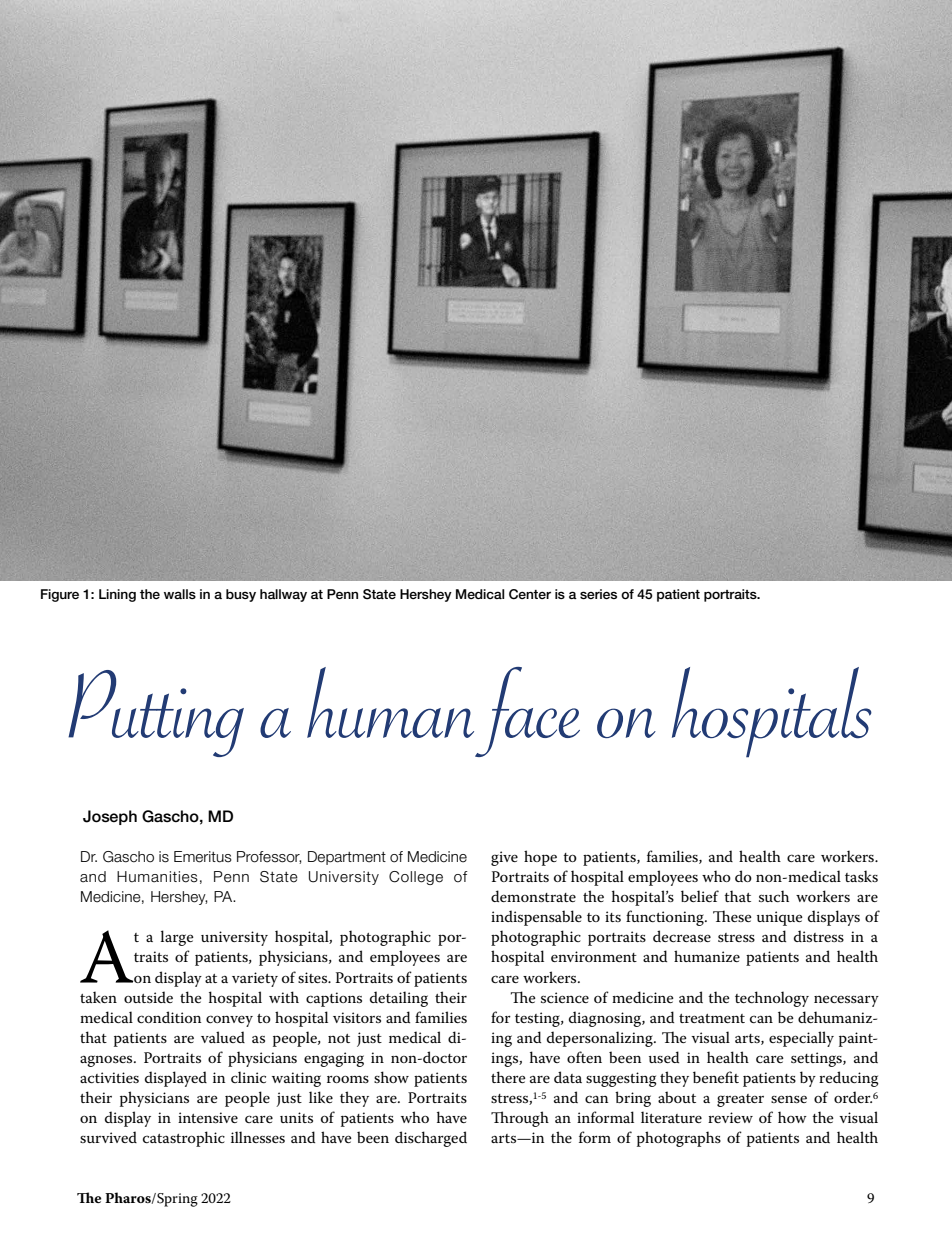 This document has width=952, height=1256. I want to click on walls, so click(180, 594).
